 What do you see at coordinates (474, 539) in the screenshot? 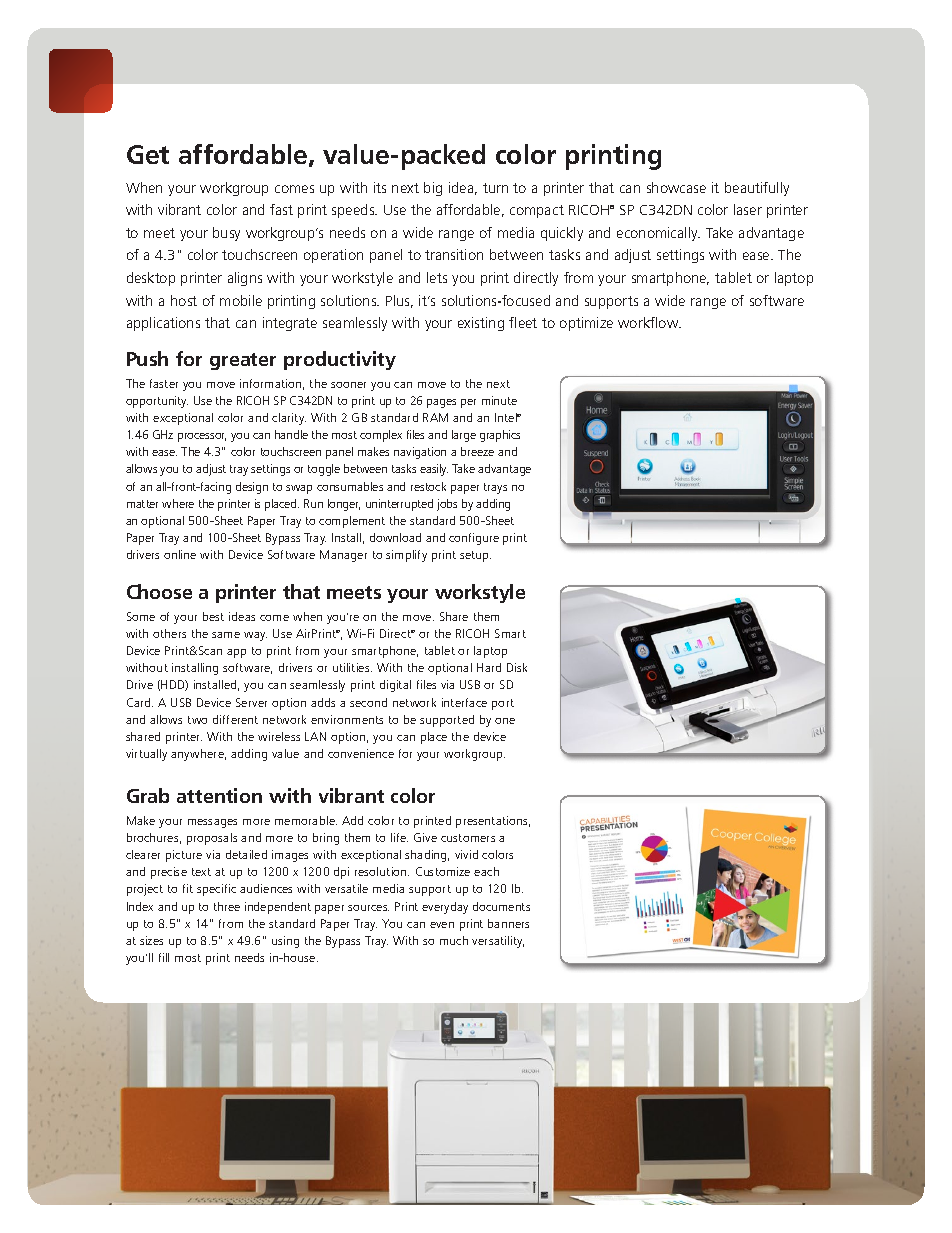
I see `configure` at bounding box center [474, 539].
